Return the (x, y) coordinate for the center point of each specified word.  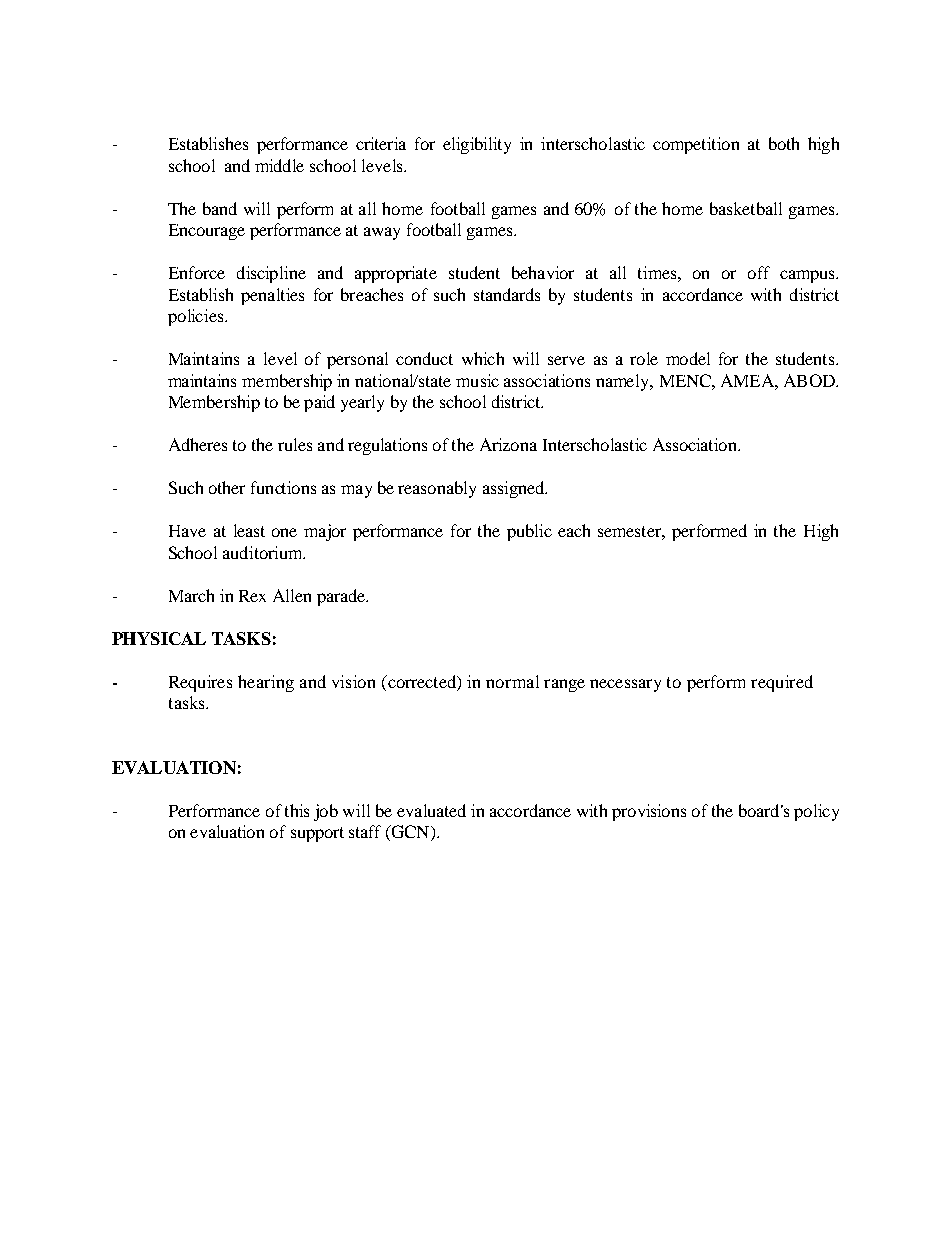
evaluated (431, 810)
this (297, 810)
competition (696, 145)
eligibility (477, 145)
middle (279, 165)
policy (816, 812)
